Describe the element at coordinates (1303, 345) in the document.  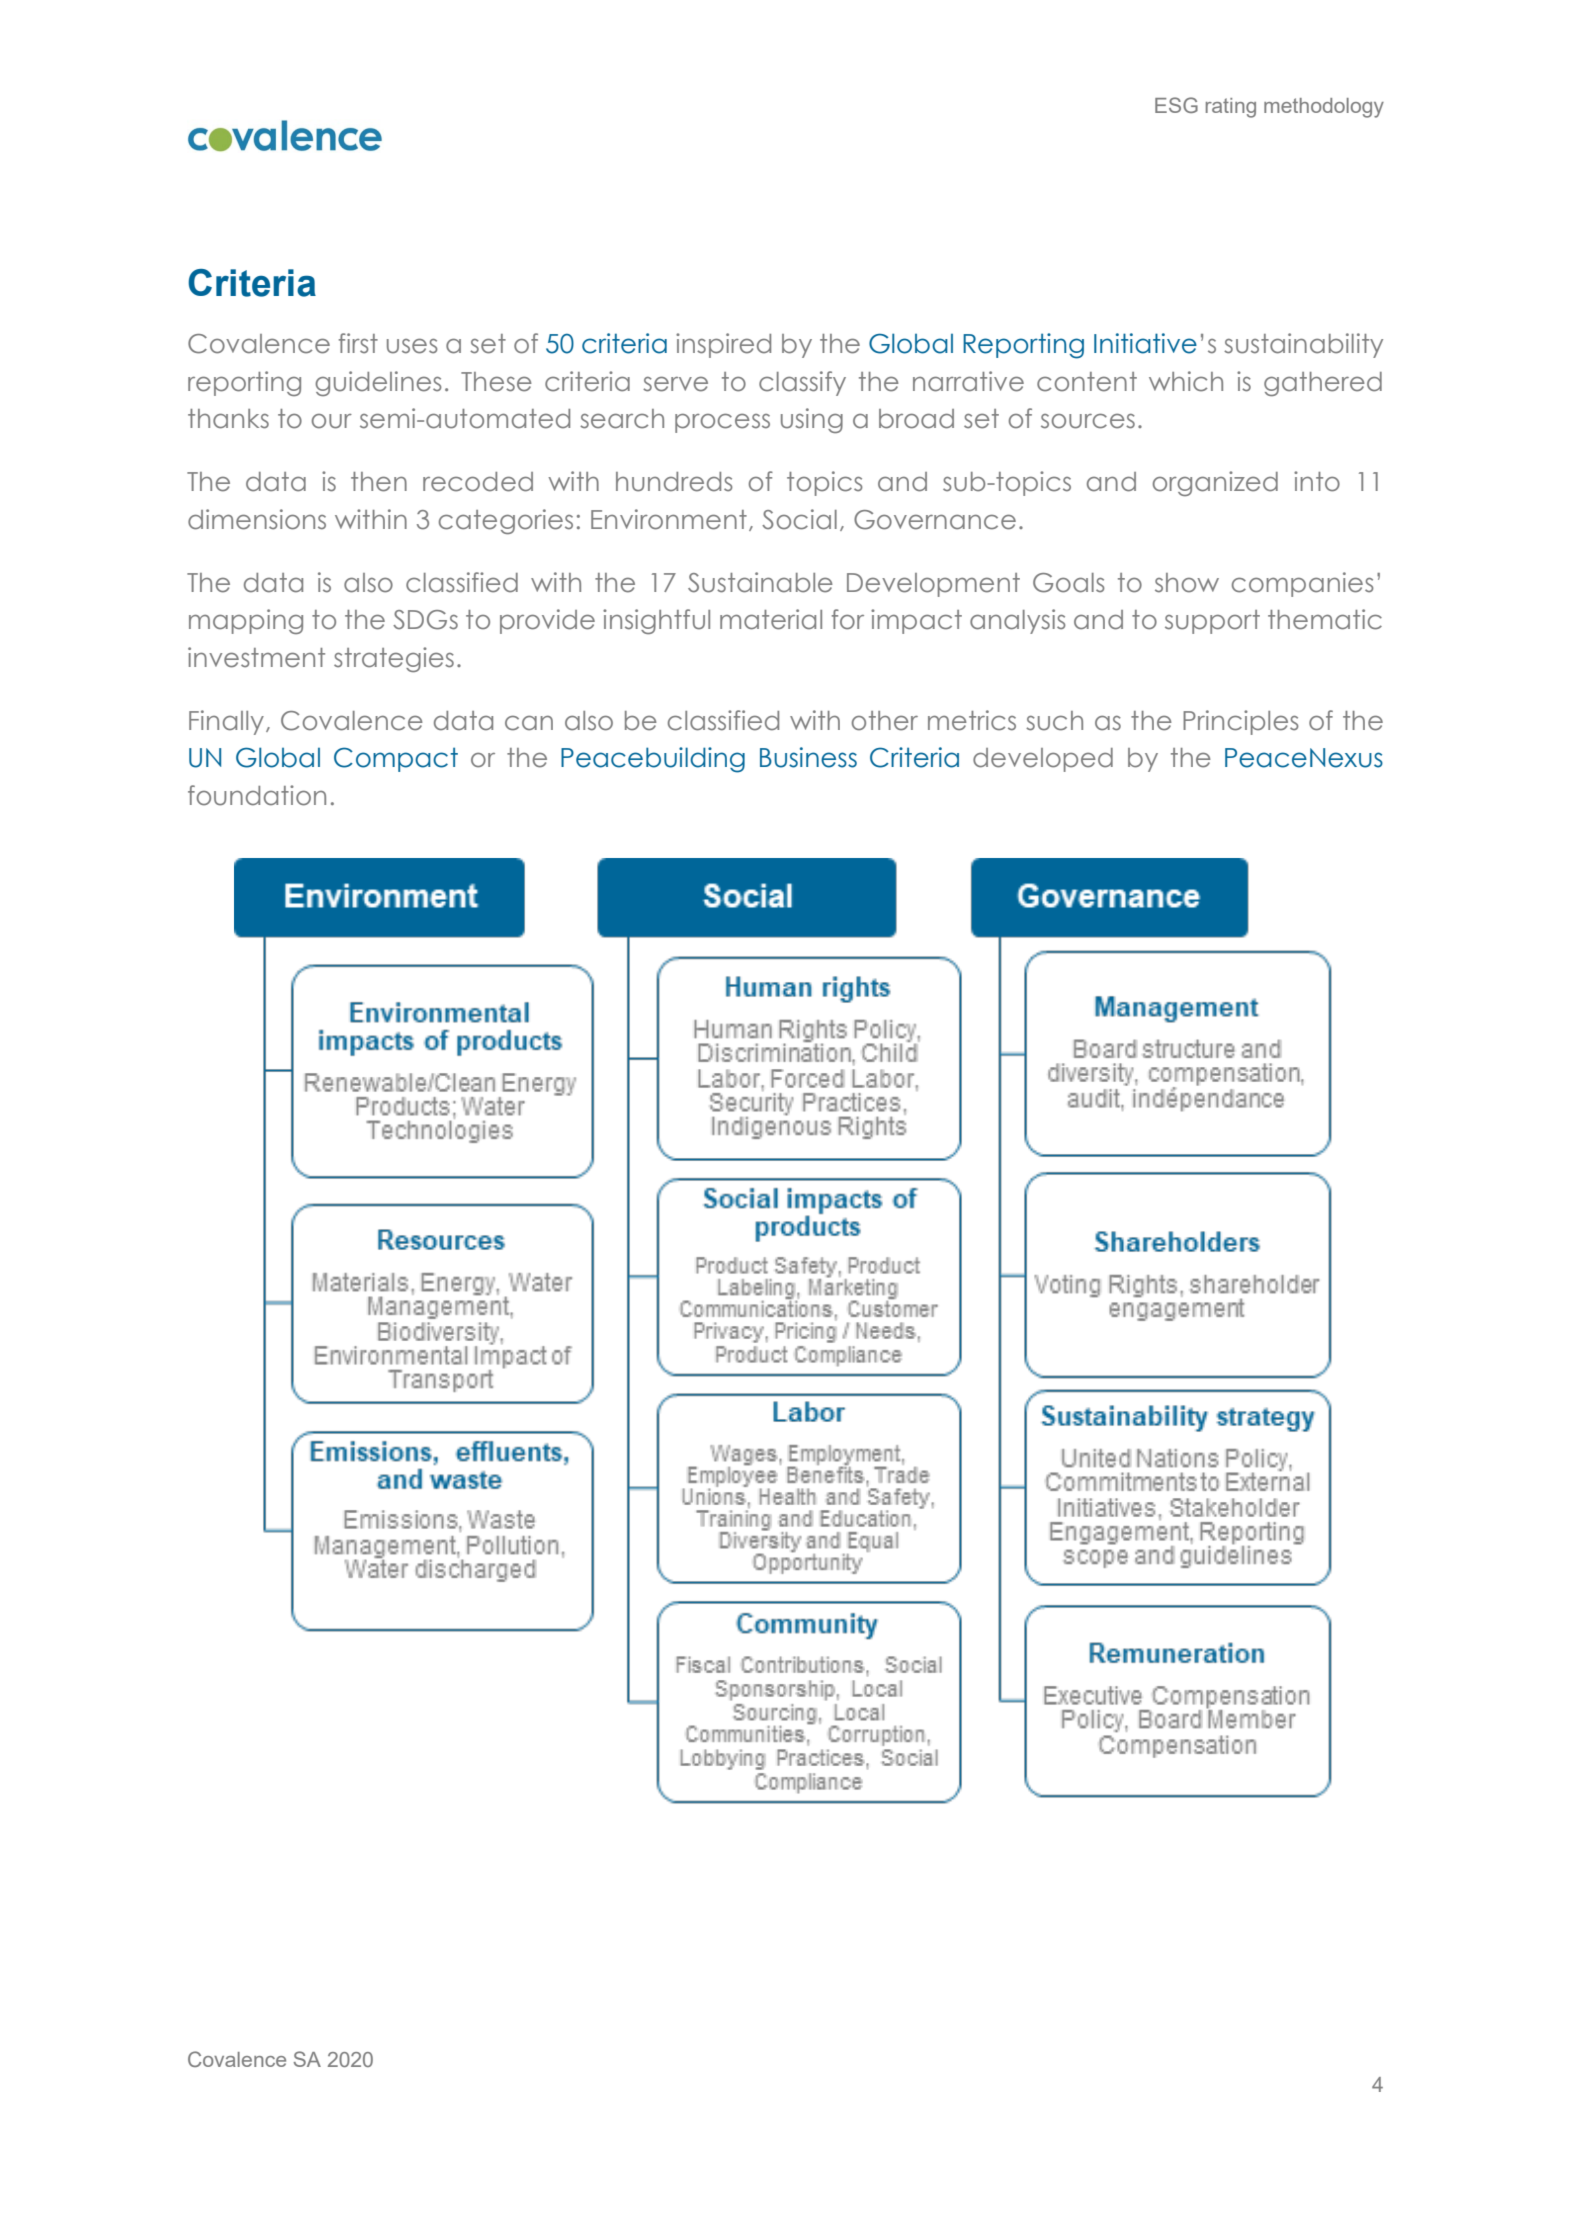
I see `sustainability` at that location.
